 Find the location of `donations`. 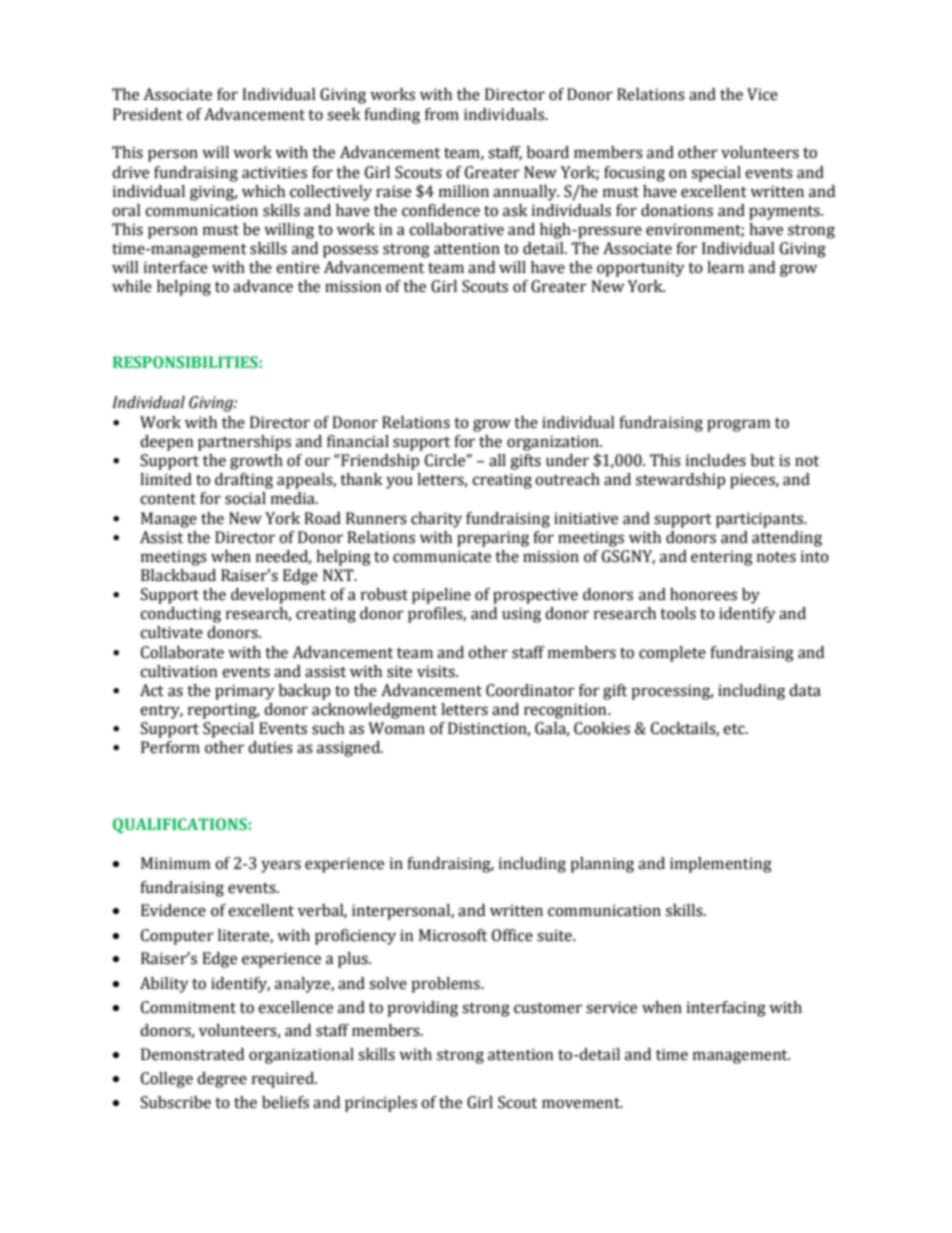

donations is located at coordinates (677, 210).
